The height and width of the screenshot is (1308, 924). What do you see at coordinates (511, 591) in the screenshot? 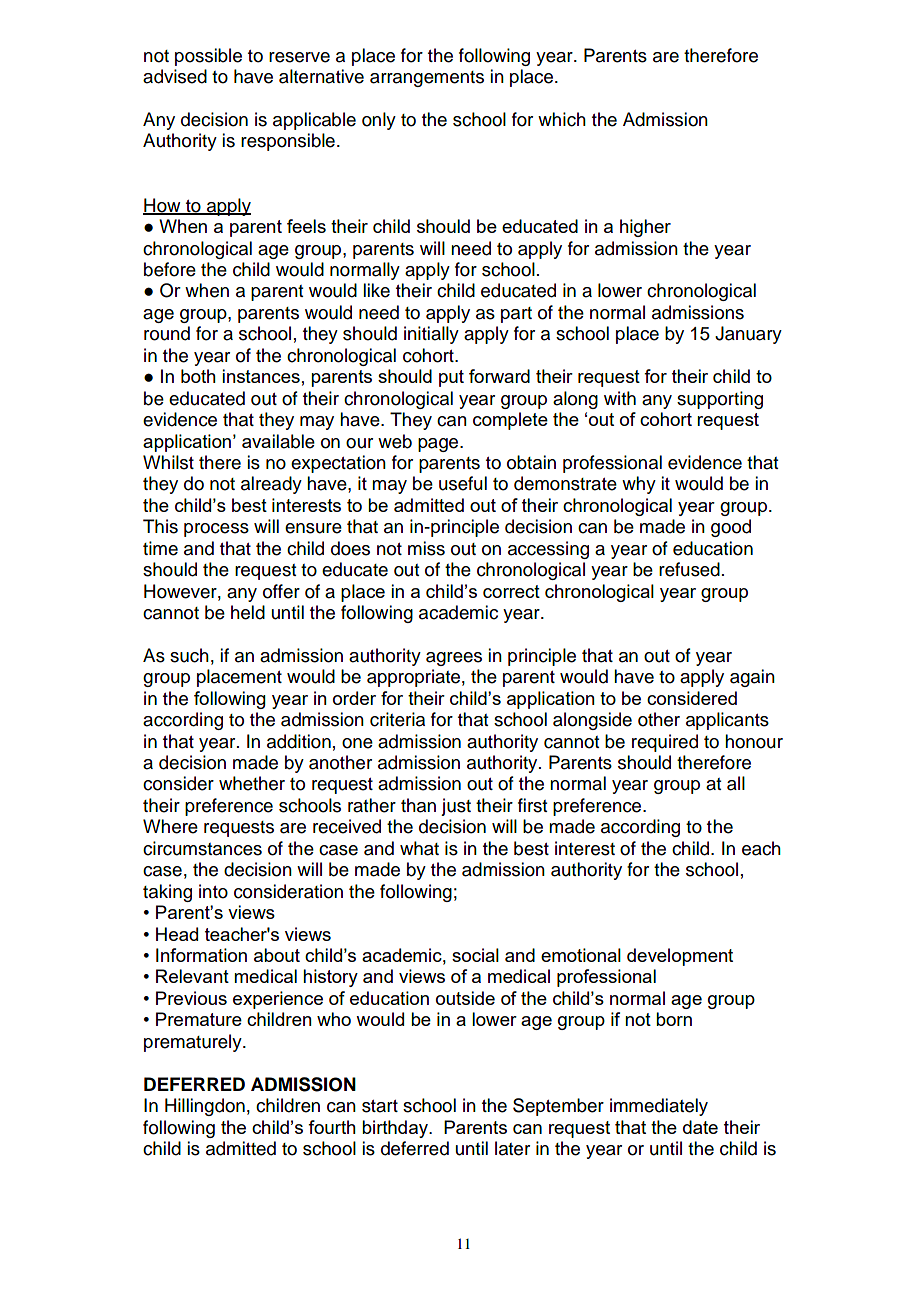
I see `correct` at bounding box center [511, 591].
